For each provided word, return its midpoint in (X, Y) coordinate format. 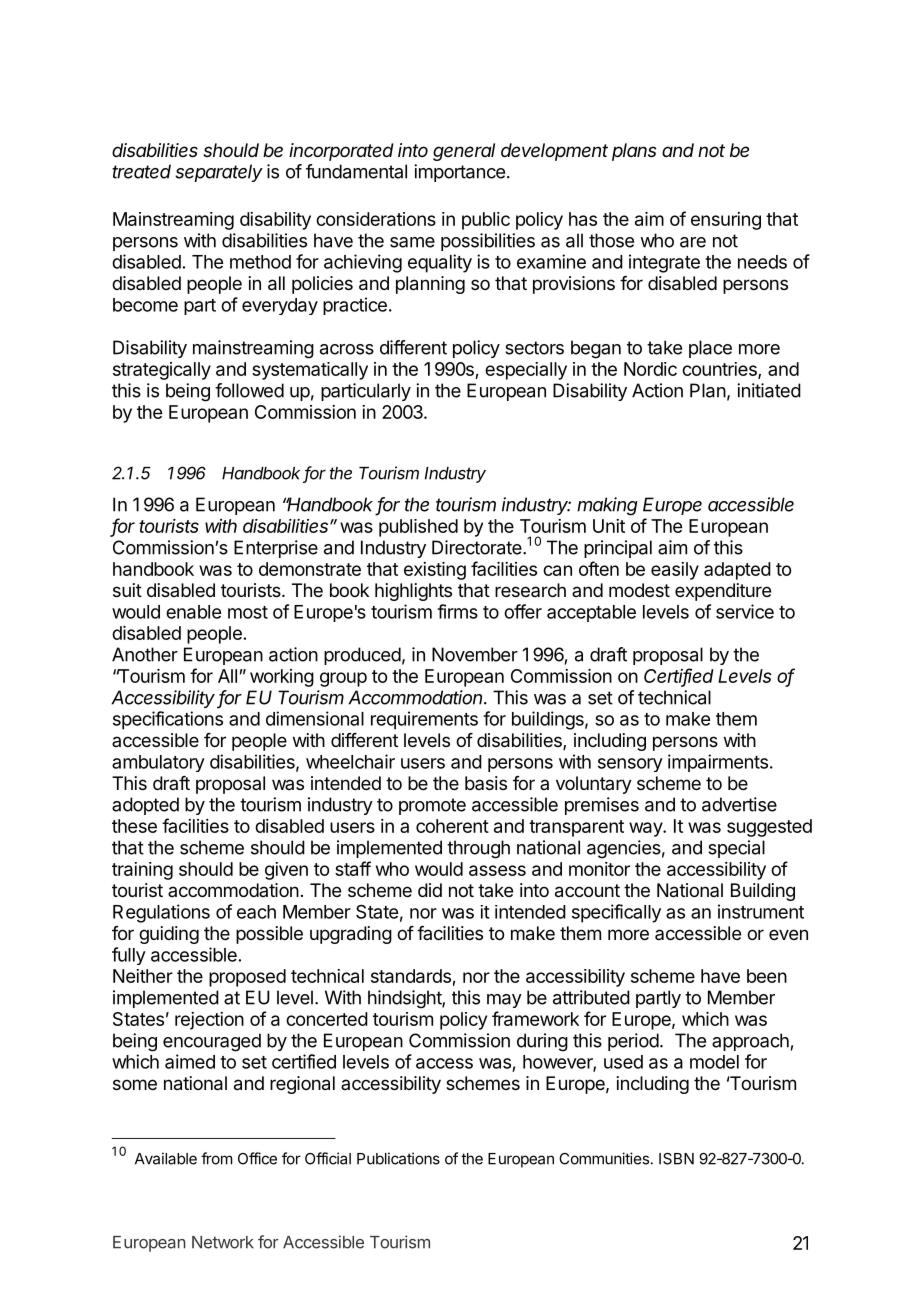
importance (459, 173)
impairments (718, 763)
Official (328, 1158)
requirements (424, 720)
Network (223, 1242)
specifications (168, 720)
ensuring (726, 221)
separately (219, 173)
